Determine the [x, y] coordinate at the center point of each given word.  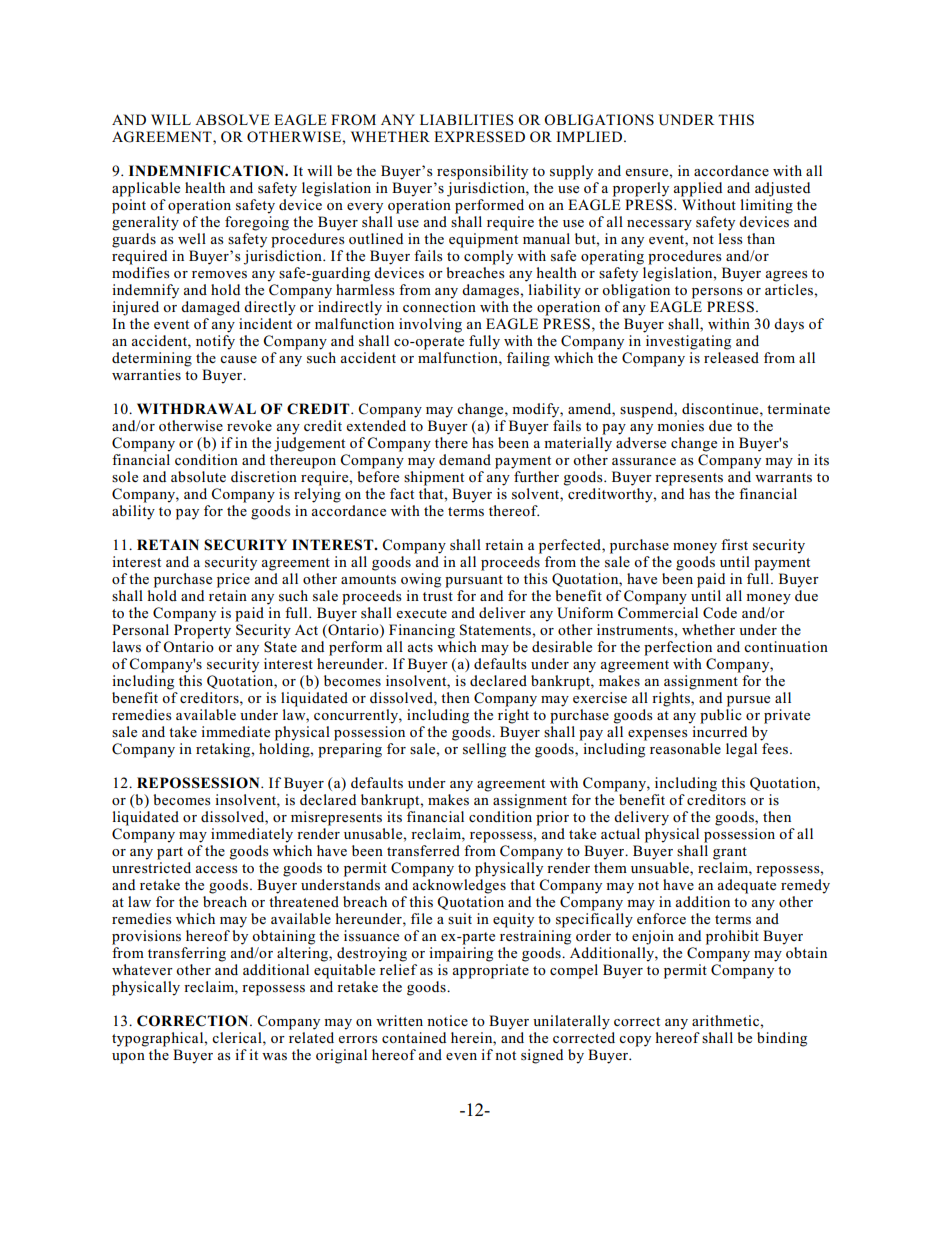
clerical [238, 1037]
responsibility [482, 172]
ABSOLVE [232, 120]
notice [447, 1020]
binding [782, 1039]
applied [698, 189]
